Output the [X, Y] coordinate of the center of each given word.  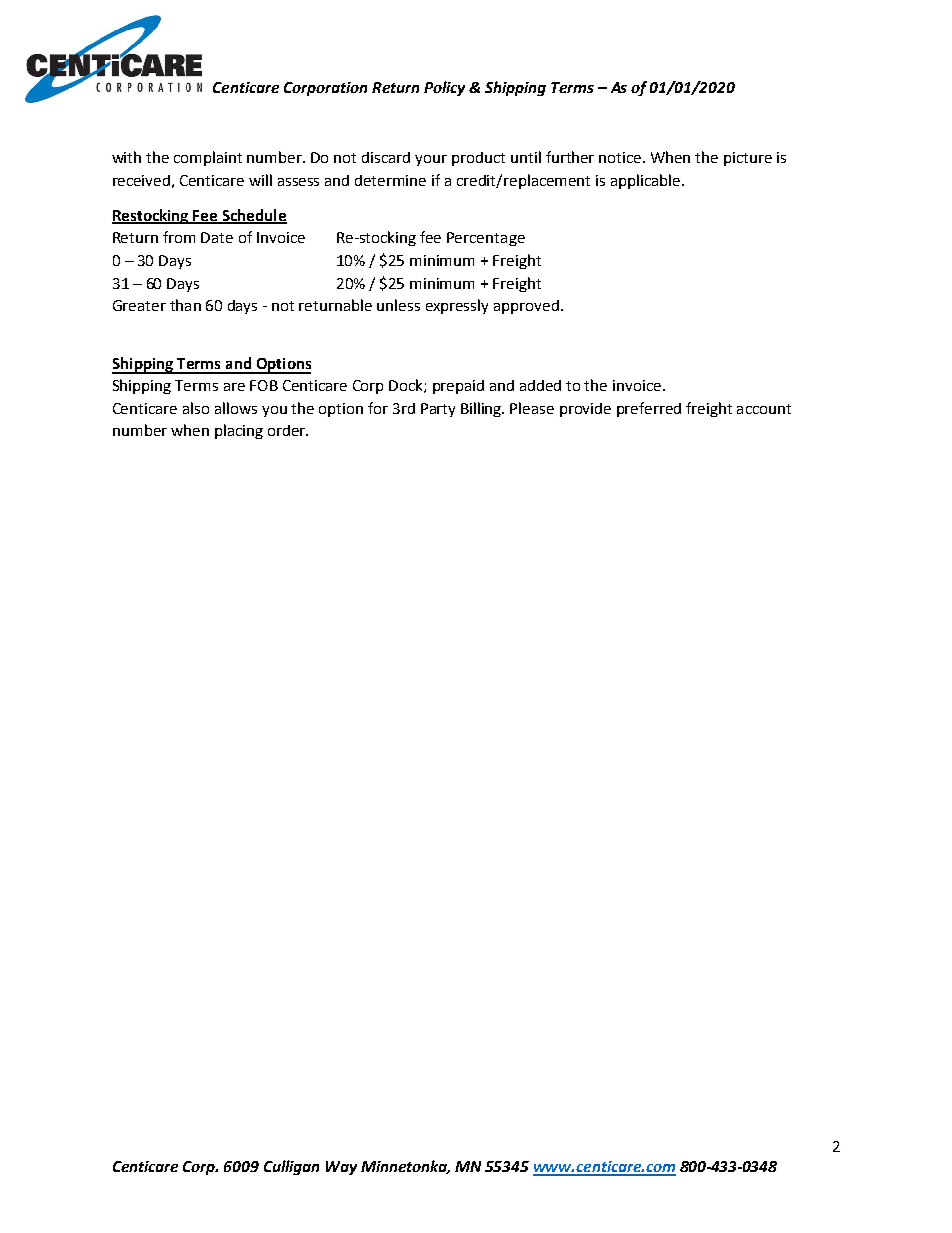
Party [438, 410]
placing [239, 431]
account [764, 409]
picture [748, 159]
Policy [444, 88]
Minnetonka [405, 1167]
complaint [208, 158]
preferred [649, 409]
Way [341, 1168]
